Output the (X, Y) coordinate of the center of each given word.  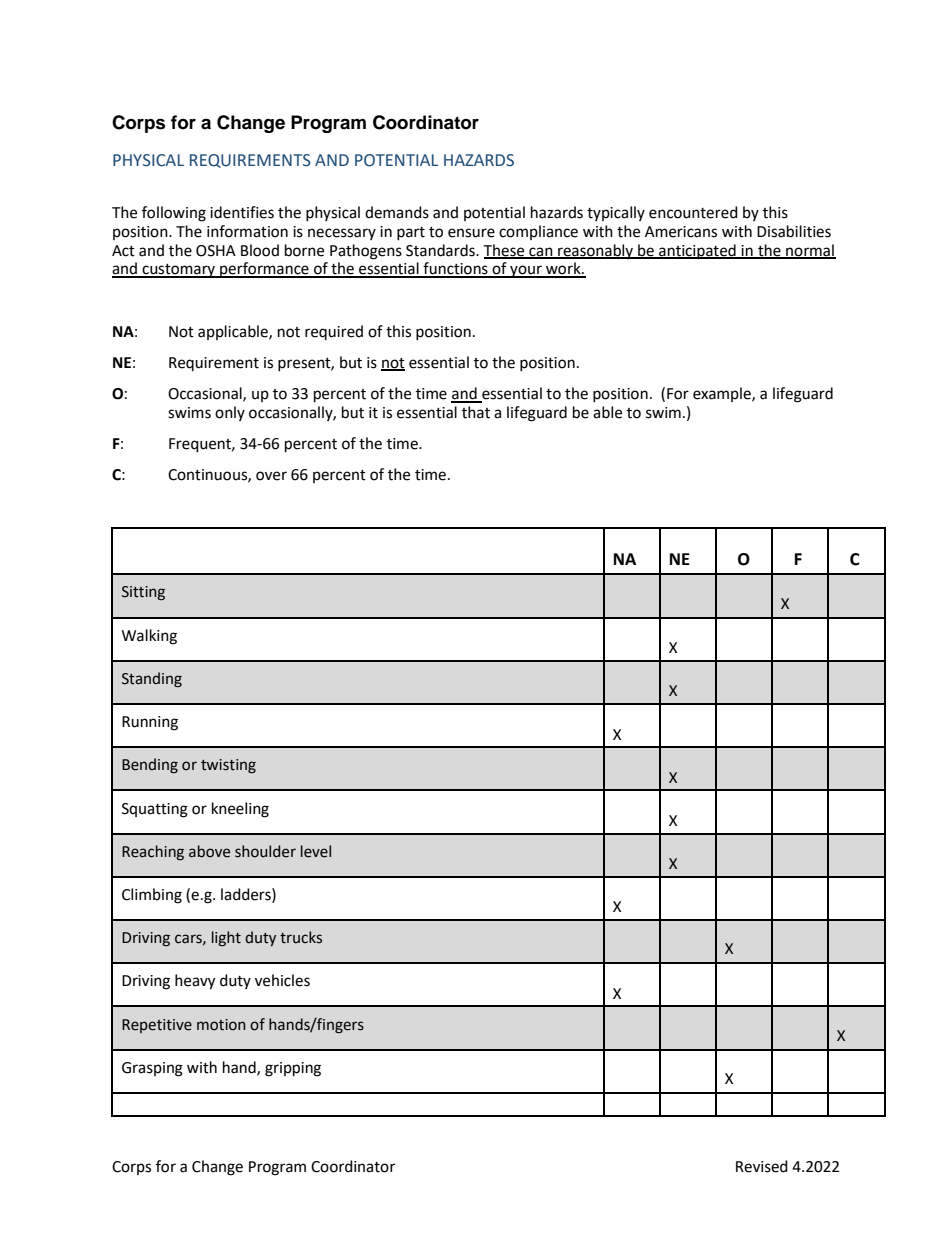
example (723, 394)
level (316, 851)
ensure (471, 233)
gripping (293, 1069)
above (209, 851)
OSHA (216, 251)
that (476, 412)
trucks (301, 937)
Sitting (143, 593)
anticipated (697, 251)
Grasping (152, 1069)
